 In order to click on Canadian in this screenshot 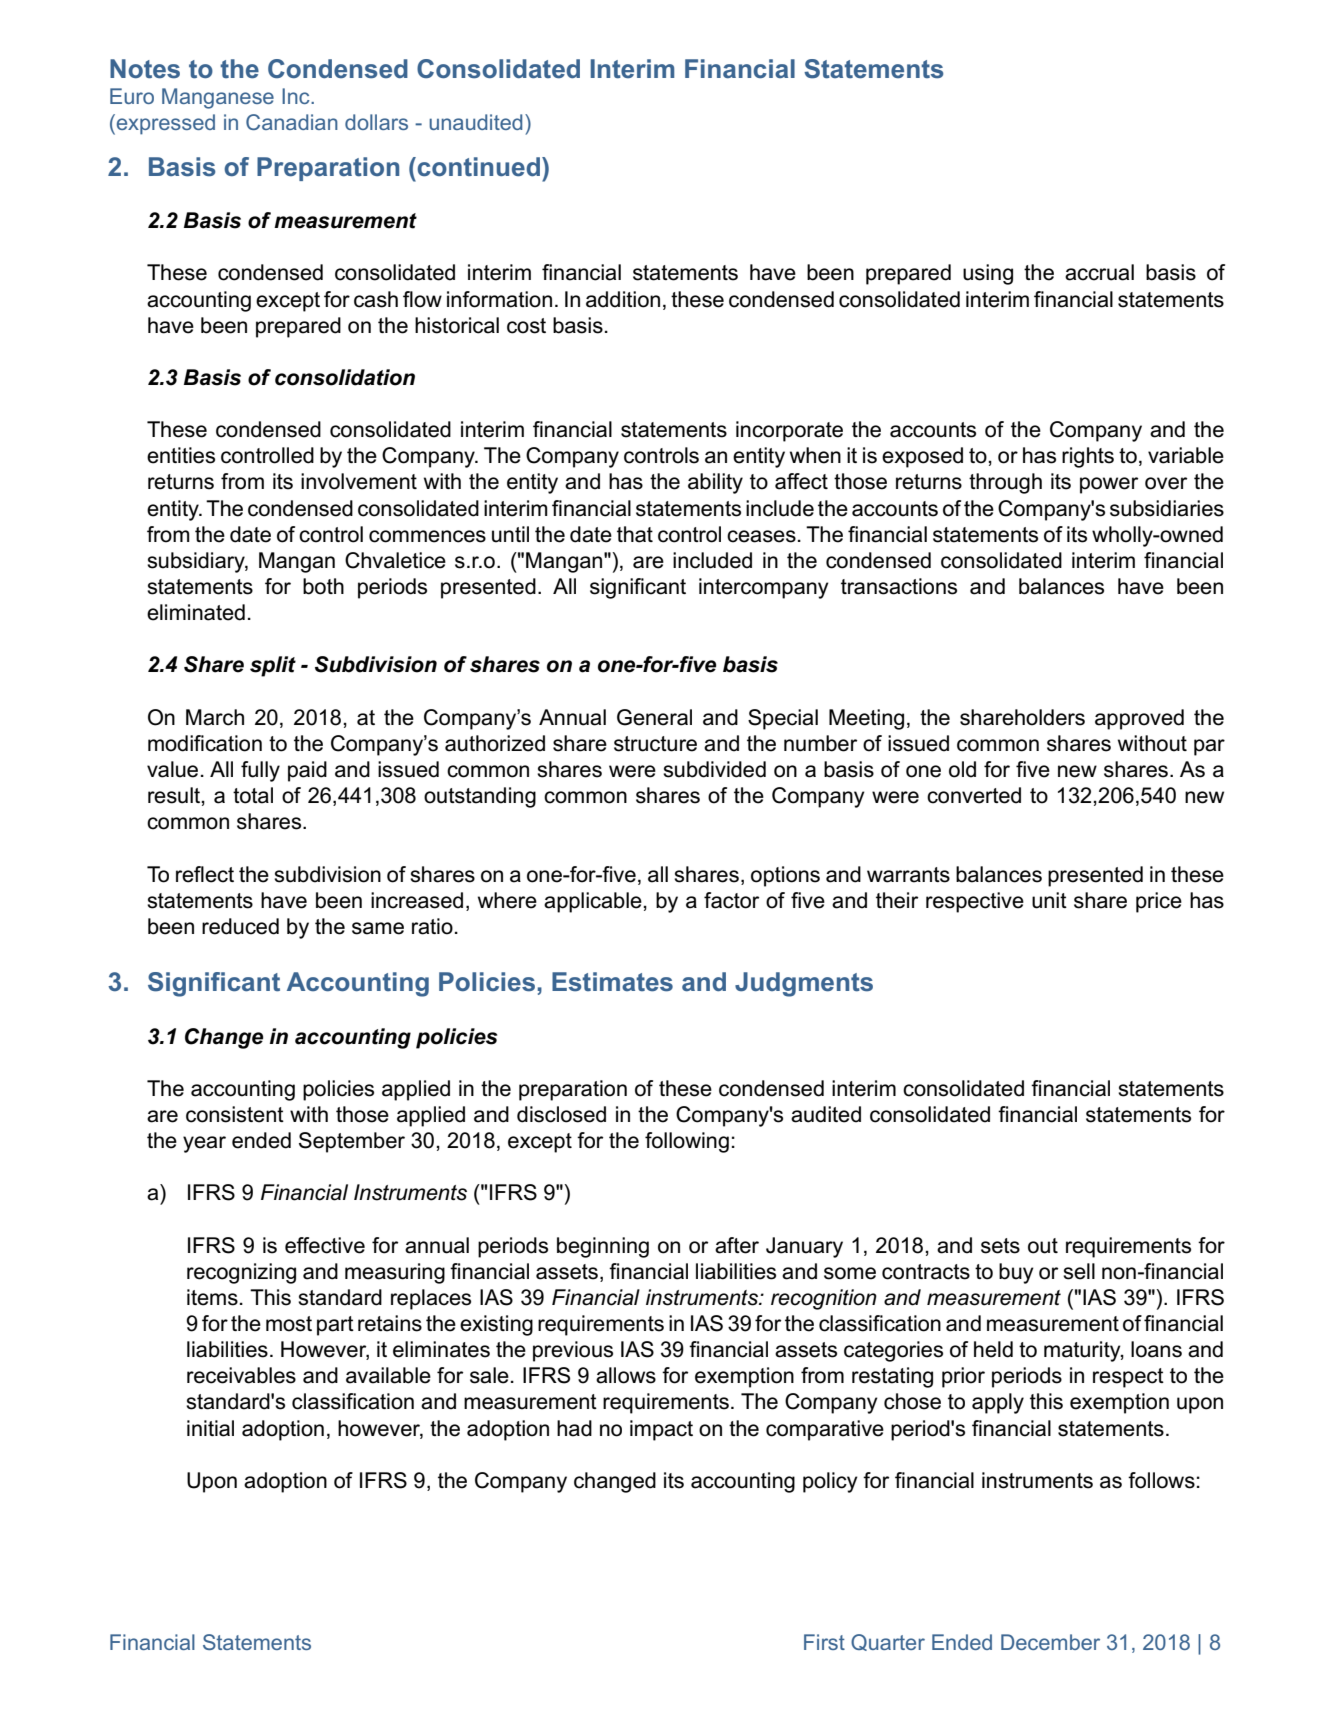, I will do `click(292, 122)`.
